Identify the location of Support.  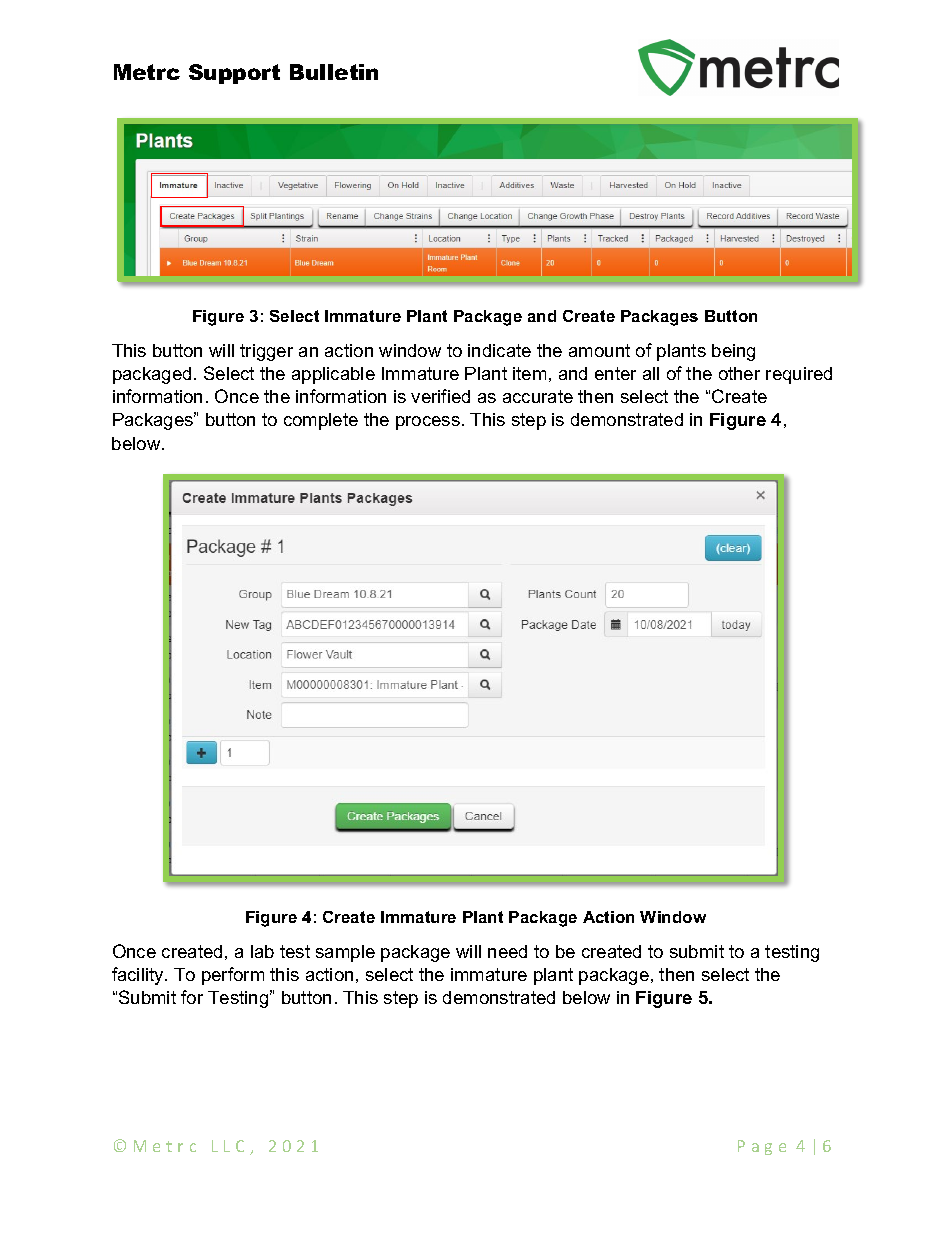
(234, 74).
